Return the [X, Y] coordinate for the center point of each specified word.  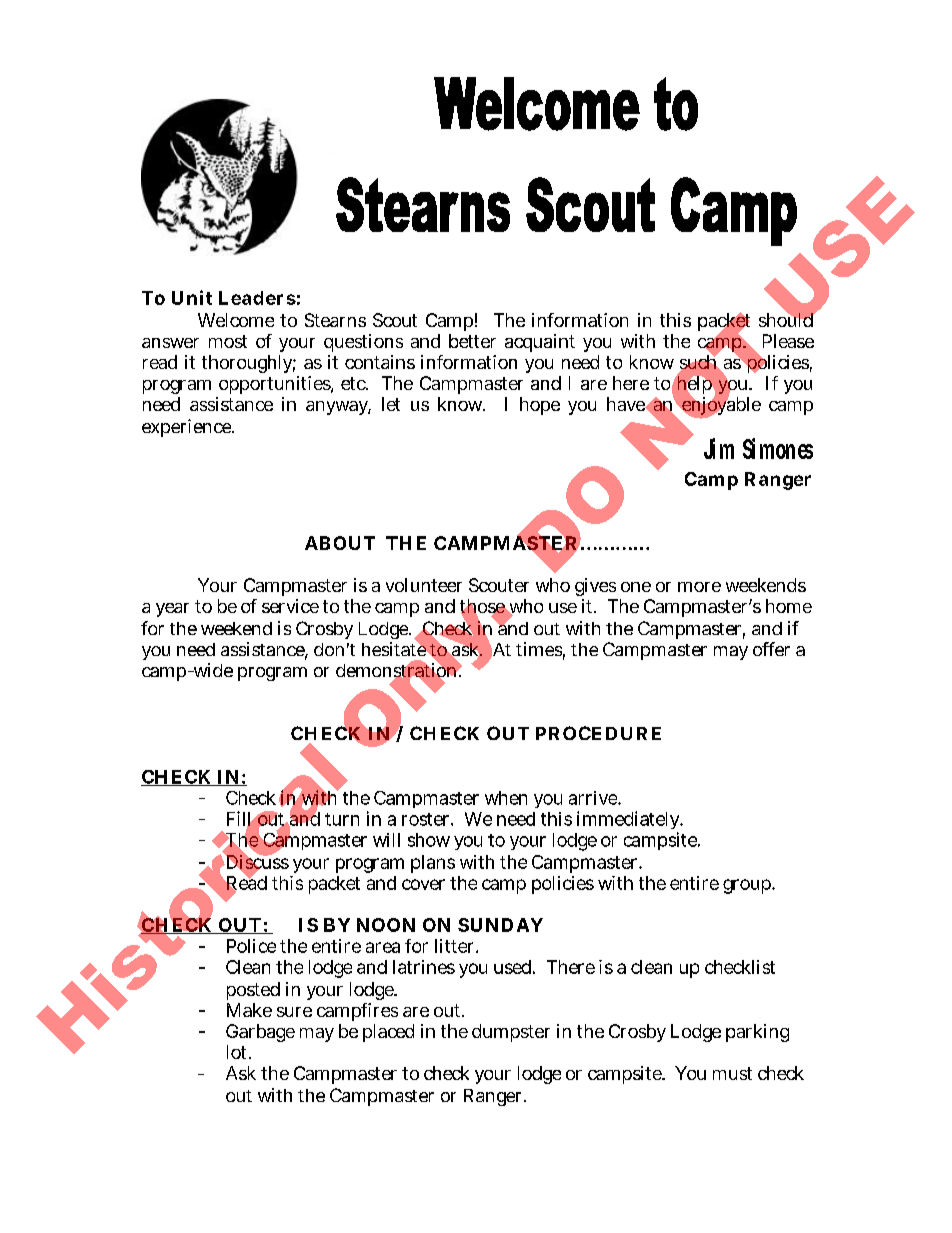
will [386, 840]
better [472, 341]
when [506, 798]
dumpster [511, 1033]
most [228, 341]
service [290, 606]
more [699, 587]
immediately [630, 822]
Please [788, 341]
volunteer [424, 585]
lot [239, 1052]
